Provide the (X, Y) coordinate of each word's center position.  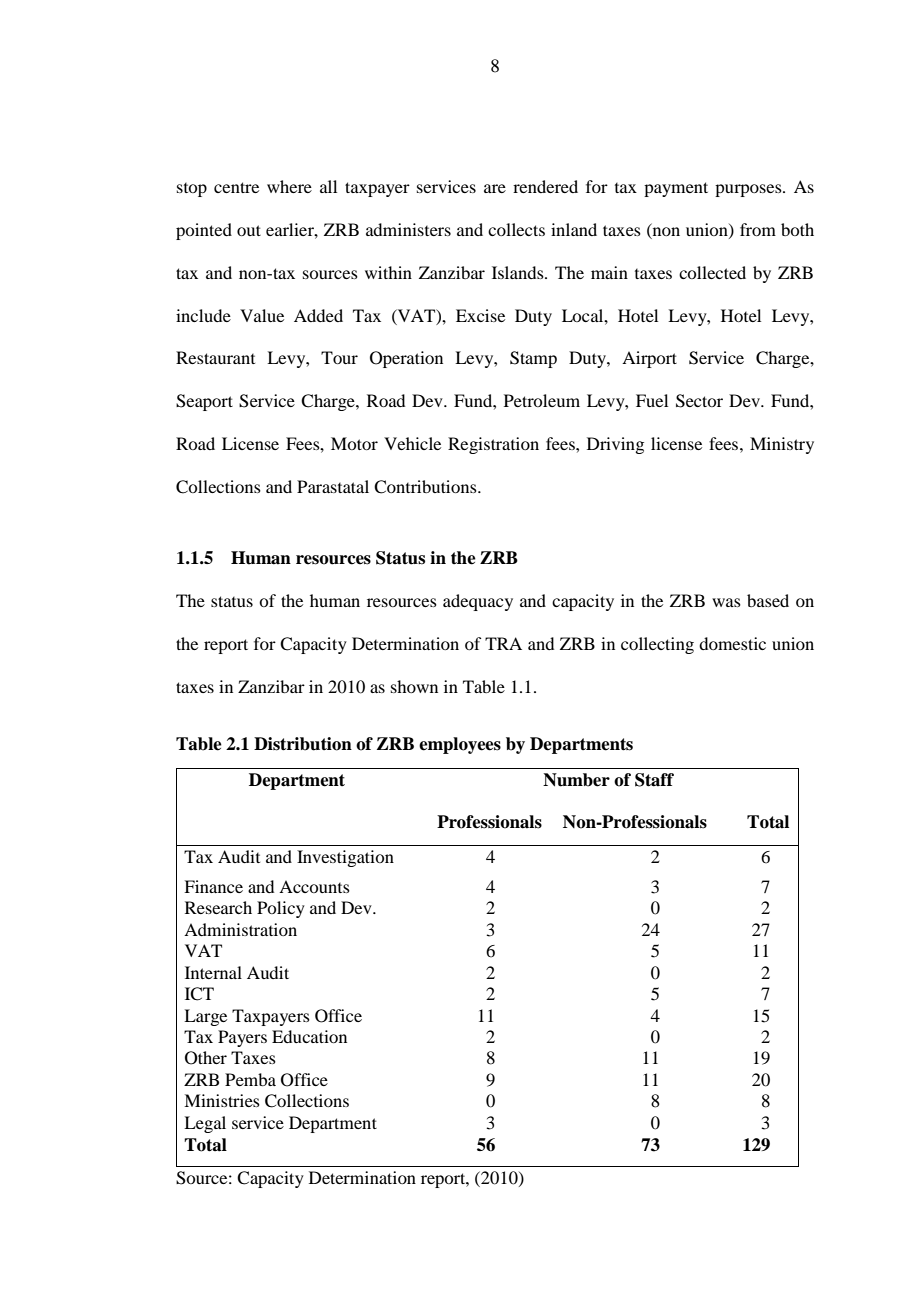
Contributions (426, 487)
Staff (654, 780)
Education (309, 1036)
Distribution (303, 744)
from (758, 229)
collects (516, 229)
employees (460, 745)
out (249, 230)
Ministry (782, 445)
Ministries (222, 1100)
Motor (354, 443)
